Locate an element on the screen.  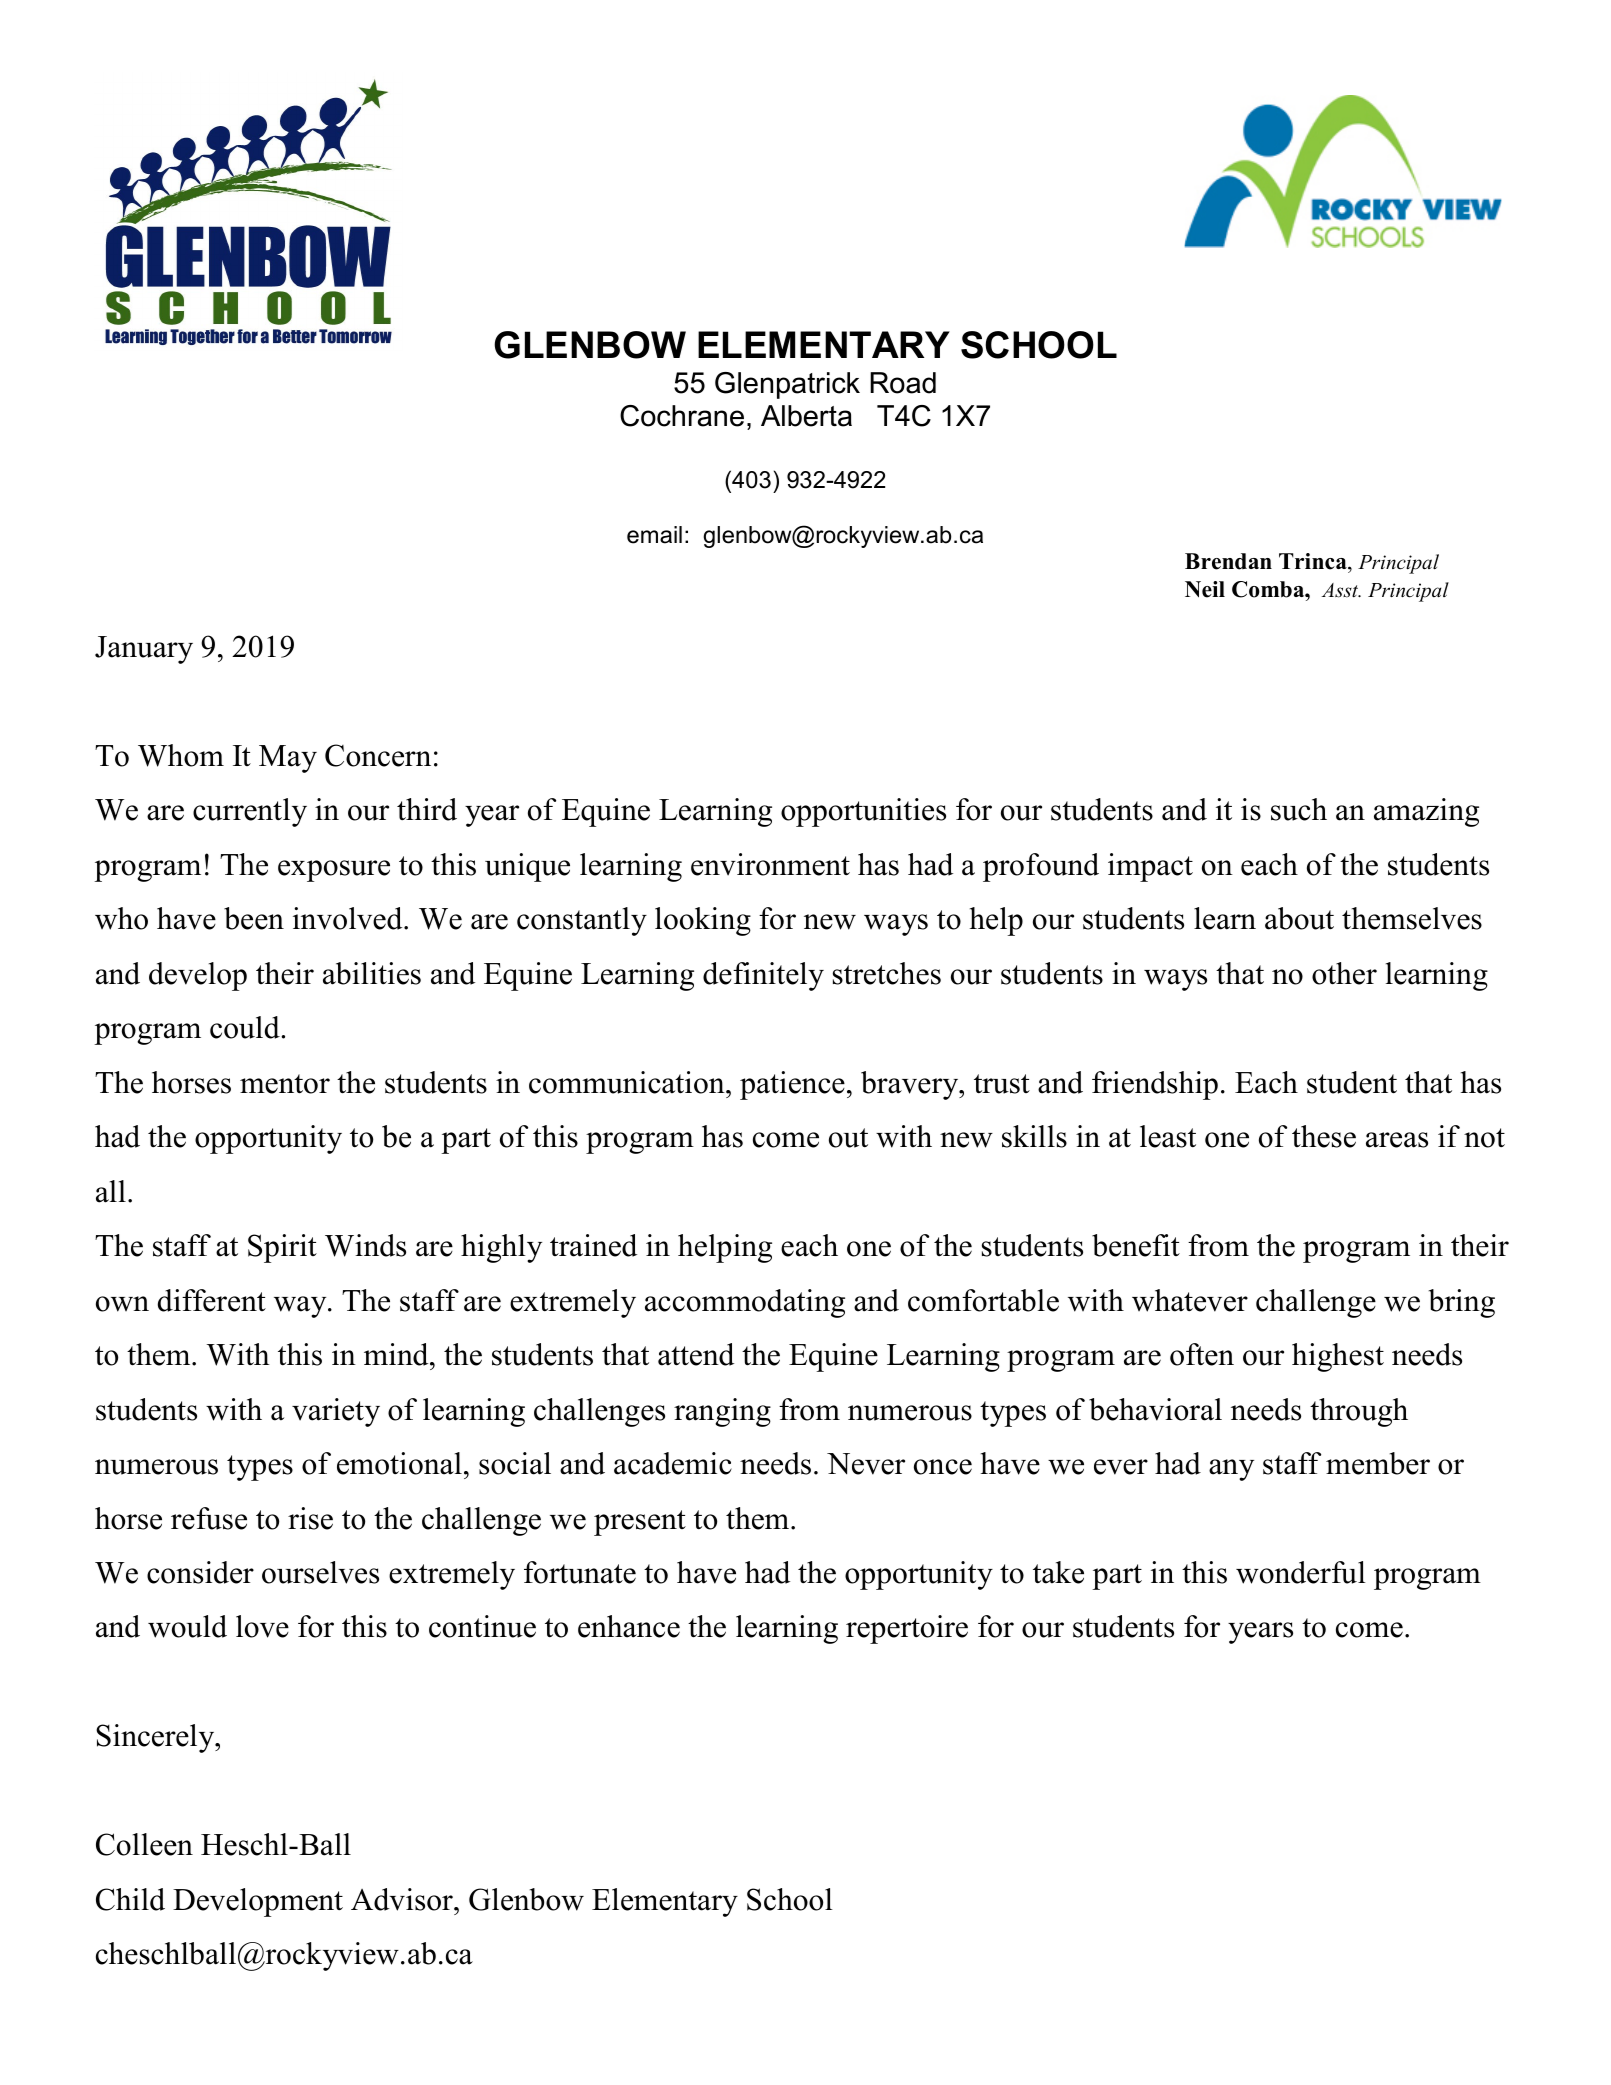
Alberta is located at coordinates (806, 416).
